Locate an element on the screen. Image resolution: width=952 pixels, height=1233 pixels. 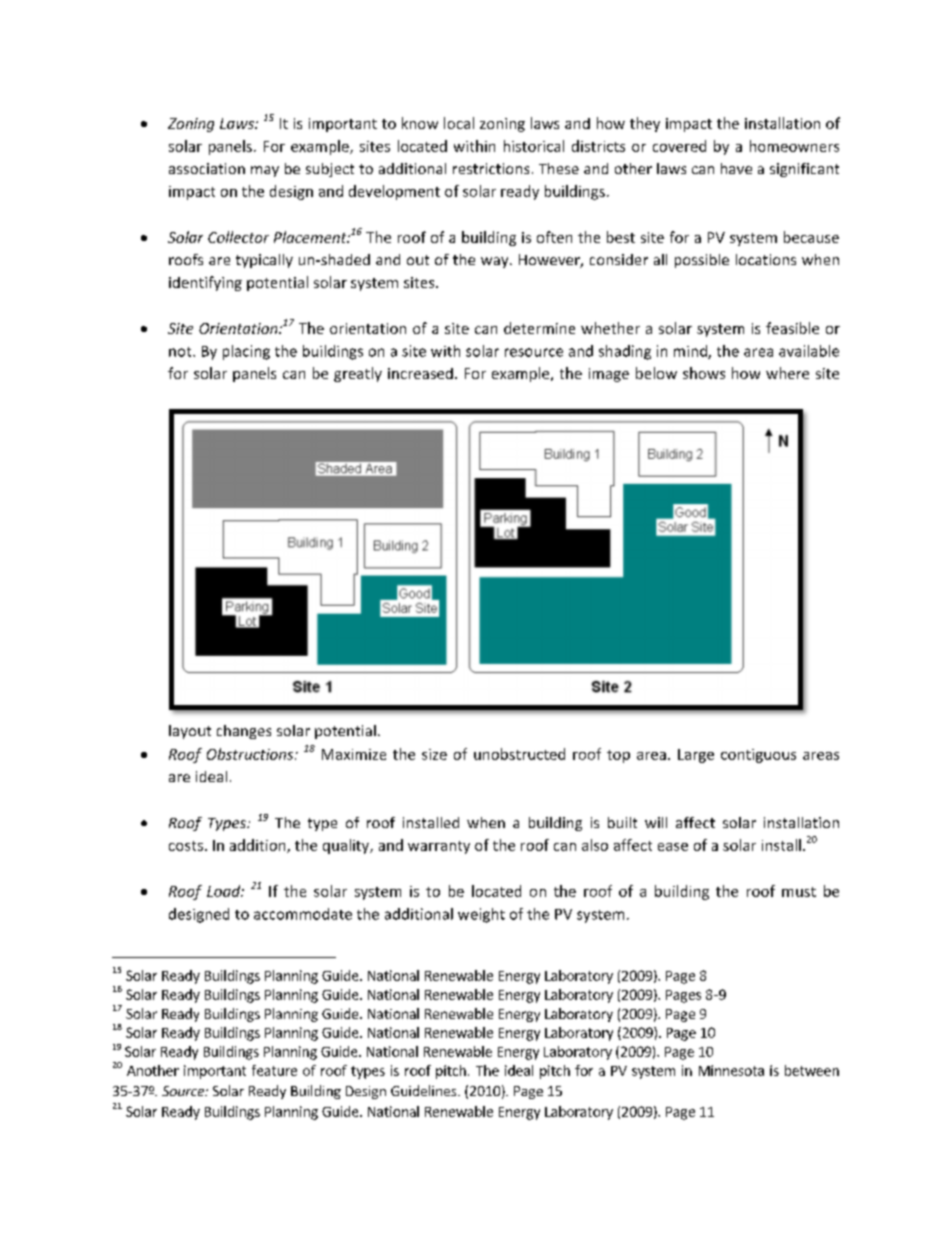
unobstructed is located at coordinates (519, 754).
